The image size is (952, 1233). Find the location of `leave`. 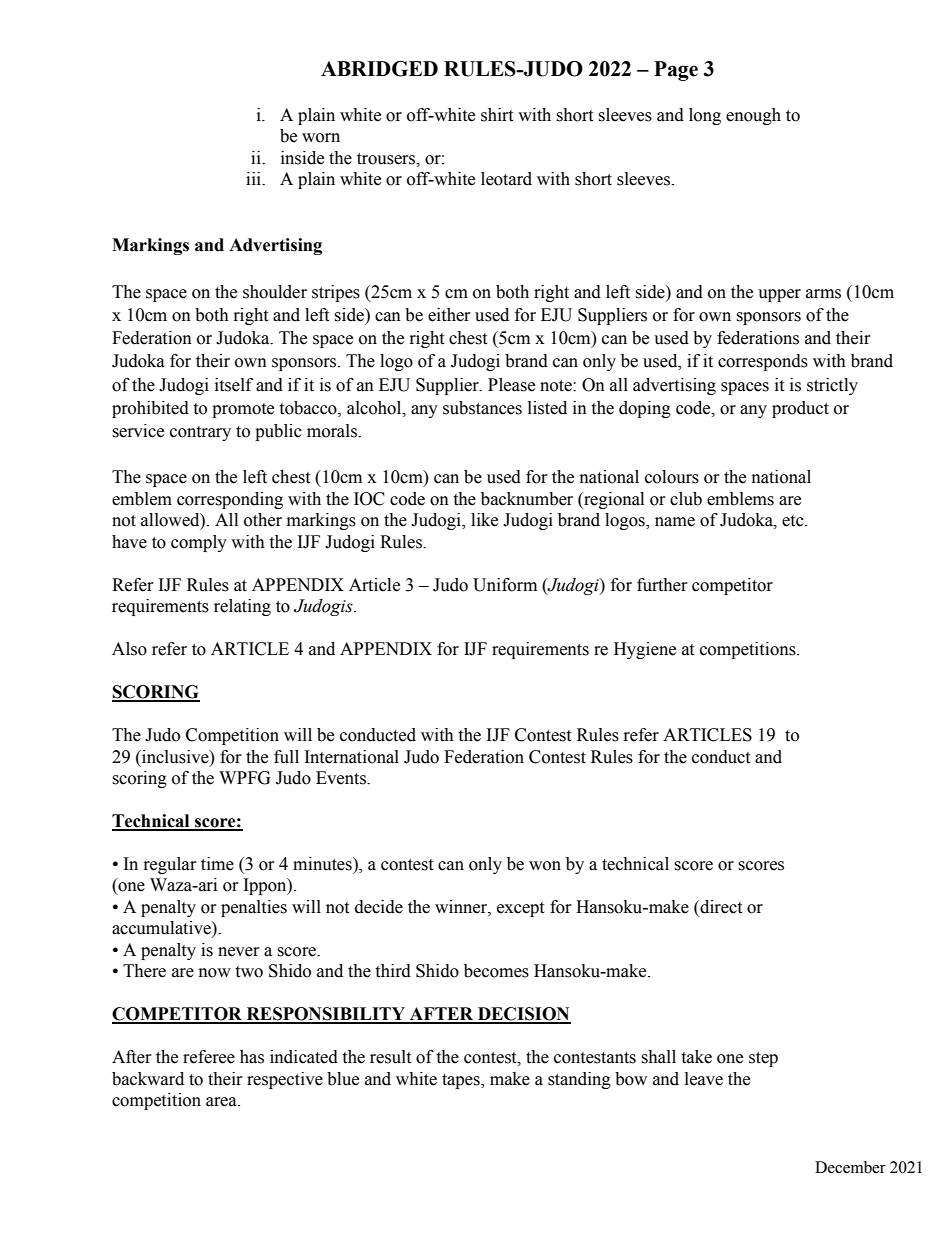

leave is located at coordinates (704, 1079).
